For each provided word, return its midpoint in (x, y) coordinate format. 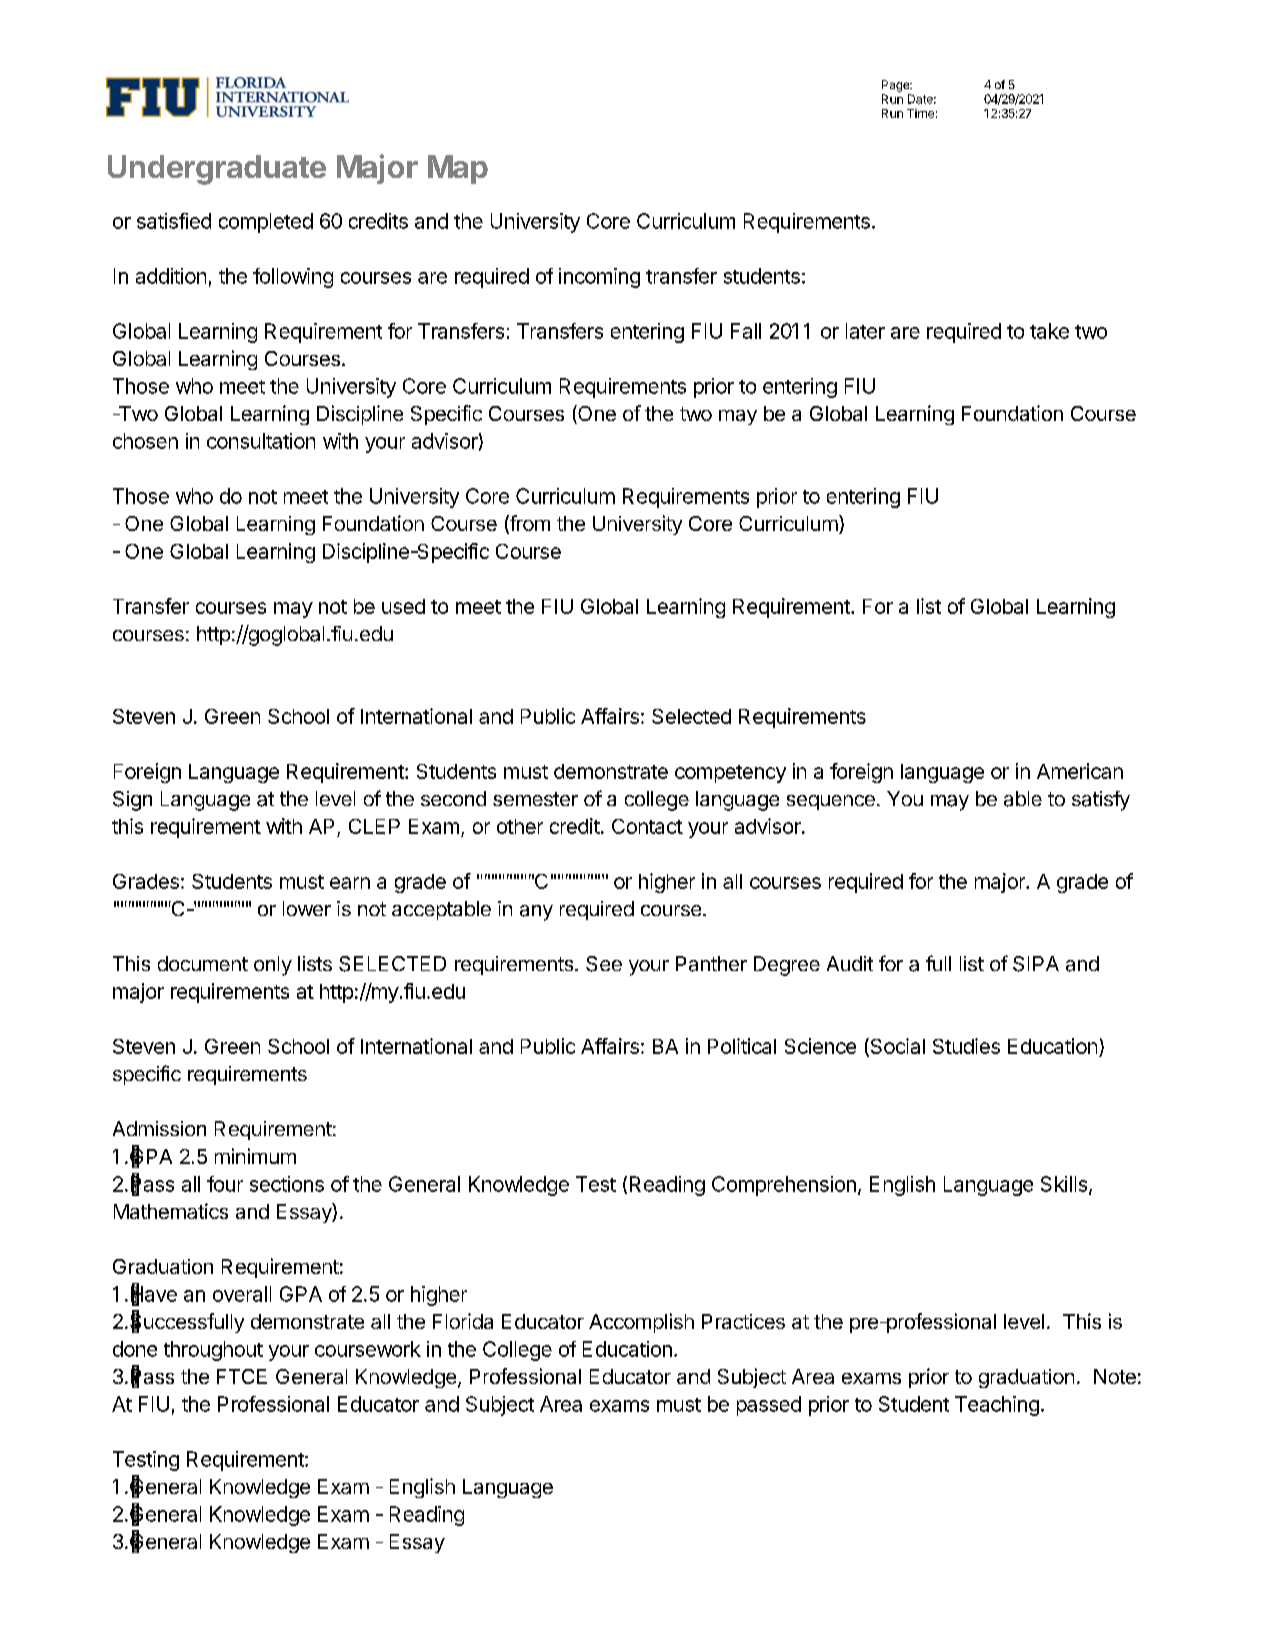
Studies (966, 1046)
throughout (213, 1351)
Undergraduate (217, 170)
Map (458, 169)
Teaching (997, 1406)
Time (920, 113)
